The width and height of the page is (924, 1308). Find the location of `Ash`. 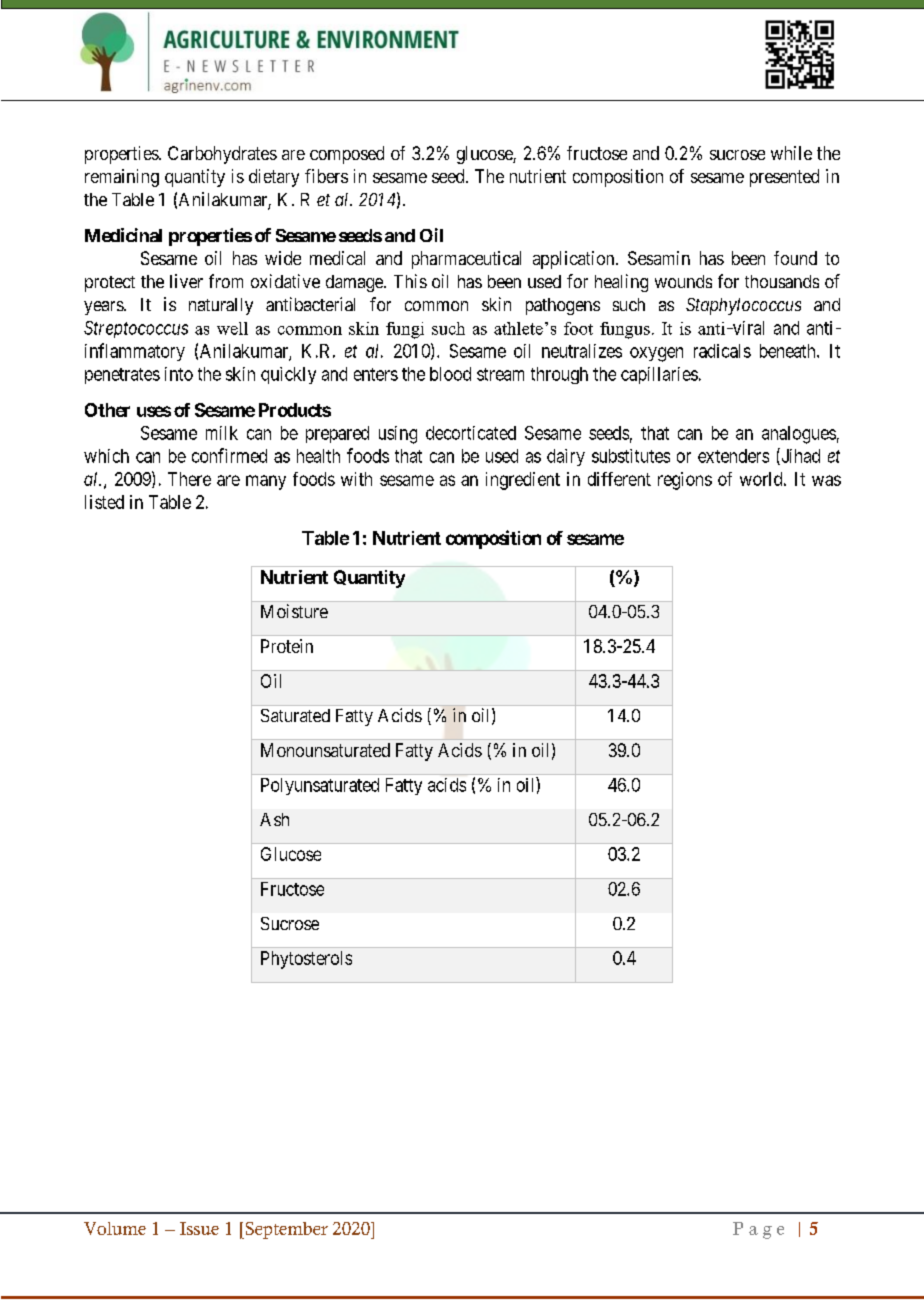

Ash is located at coordinates (274, 819).
